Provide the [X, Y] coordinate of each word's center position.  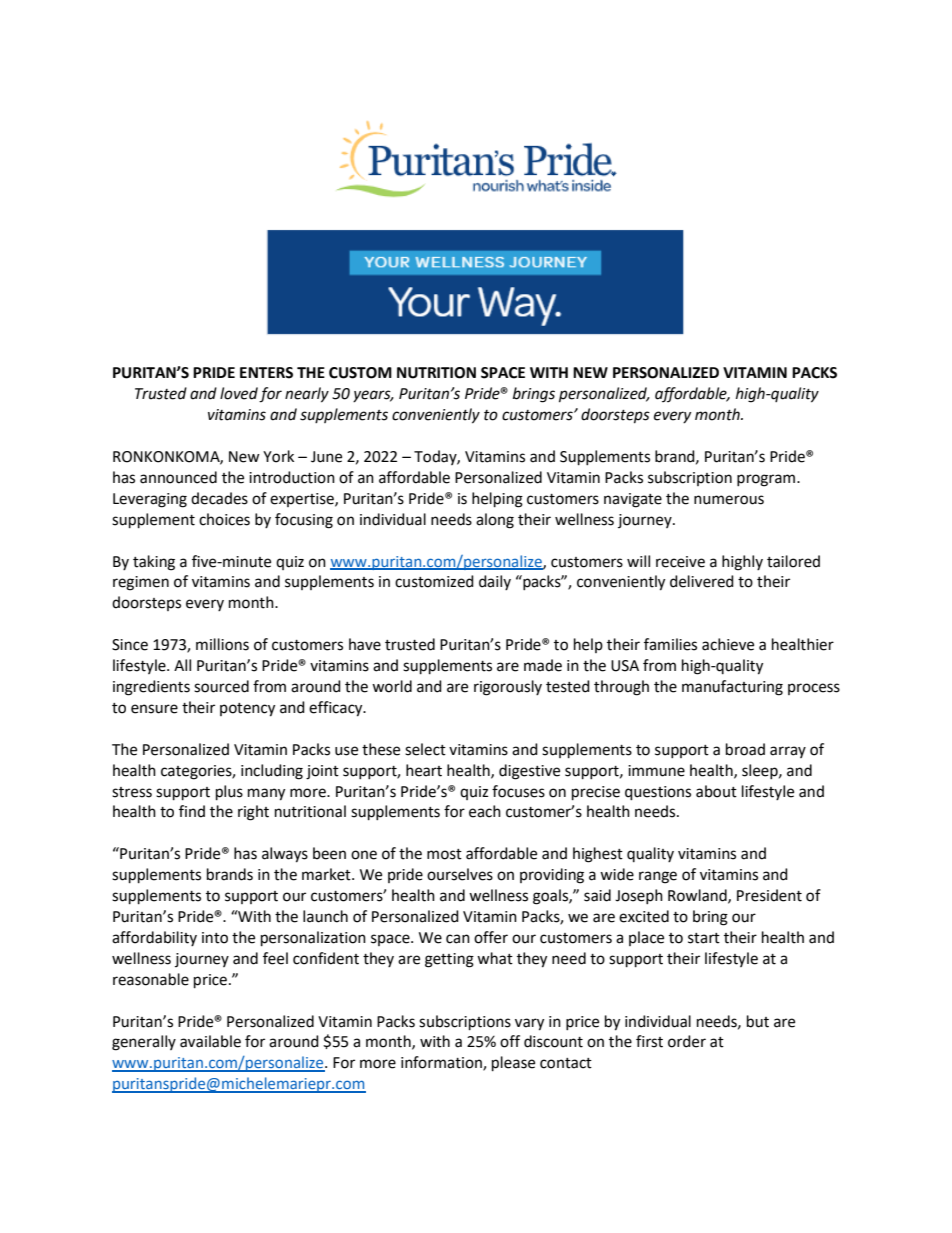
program [767, 480]
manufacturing [732, 688]
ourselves [460, 874]
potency [247, 710]
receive [680, 562]
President [769, 895]
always [285, 855]
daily [495, 582]
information [442, 1063]
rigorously [508, 688]
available [210, 1041]
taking [154, 563]
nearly [307, 395]
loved [239, 393]
